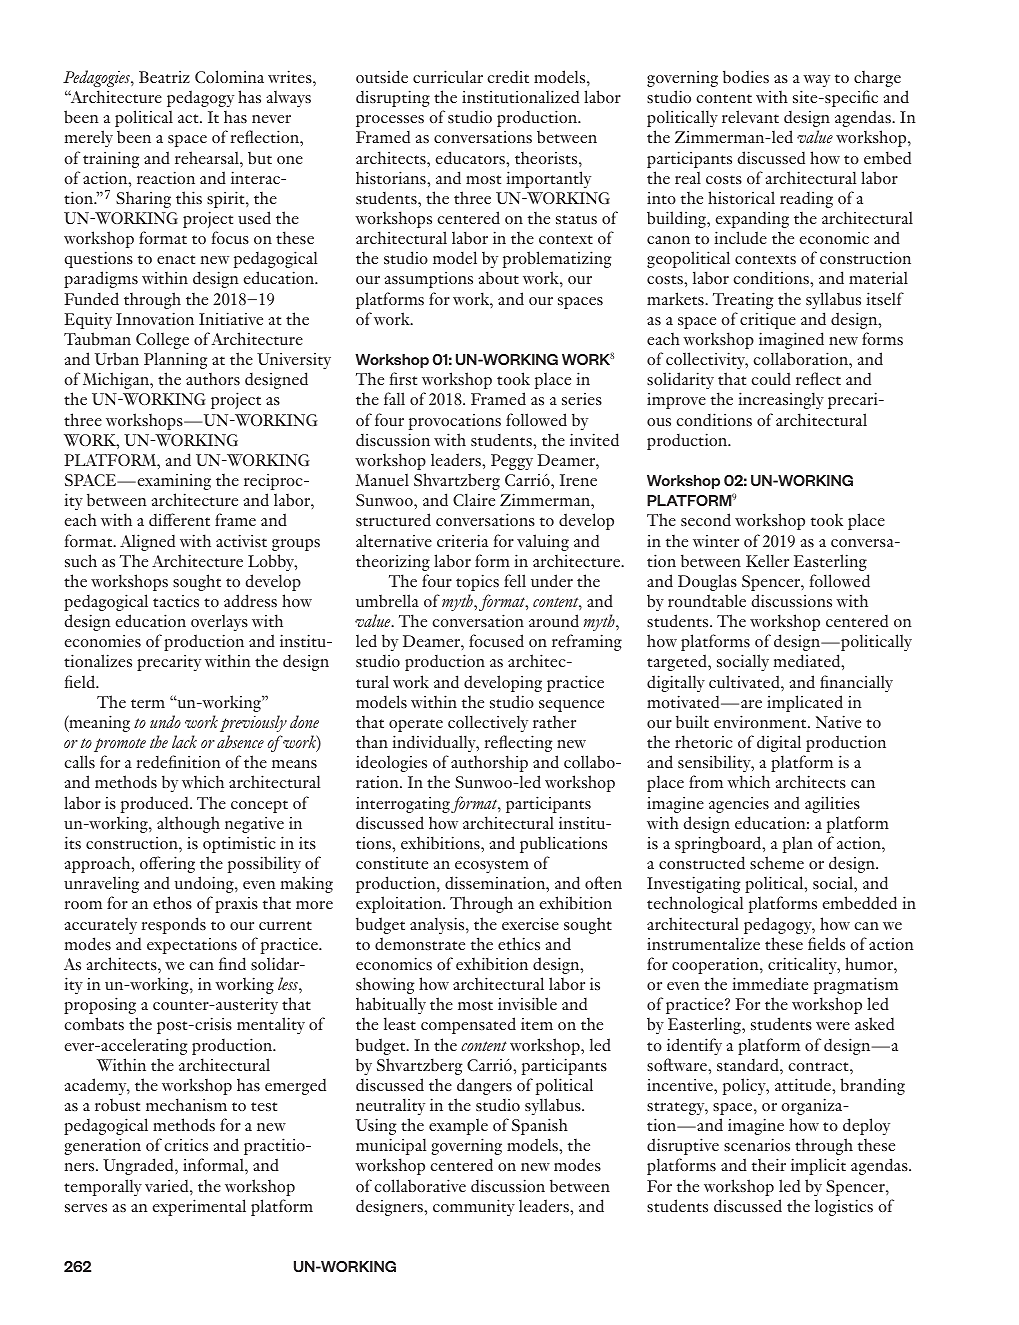  What do you see at coordinates (186, 1144) in the screenshot?
I see `critics` at bounding box center [186, 1144].
